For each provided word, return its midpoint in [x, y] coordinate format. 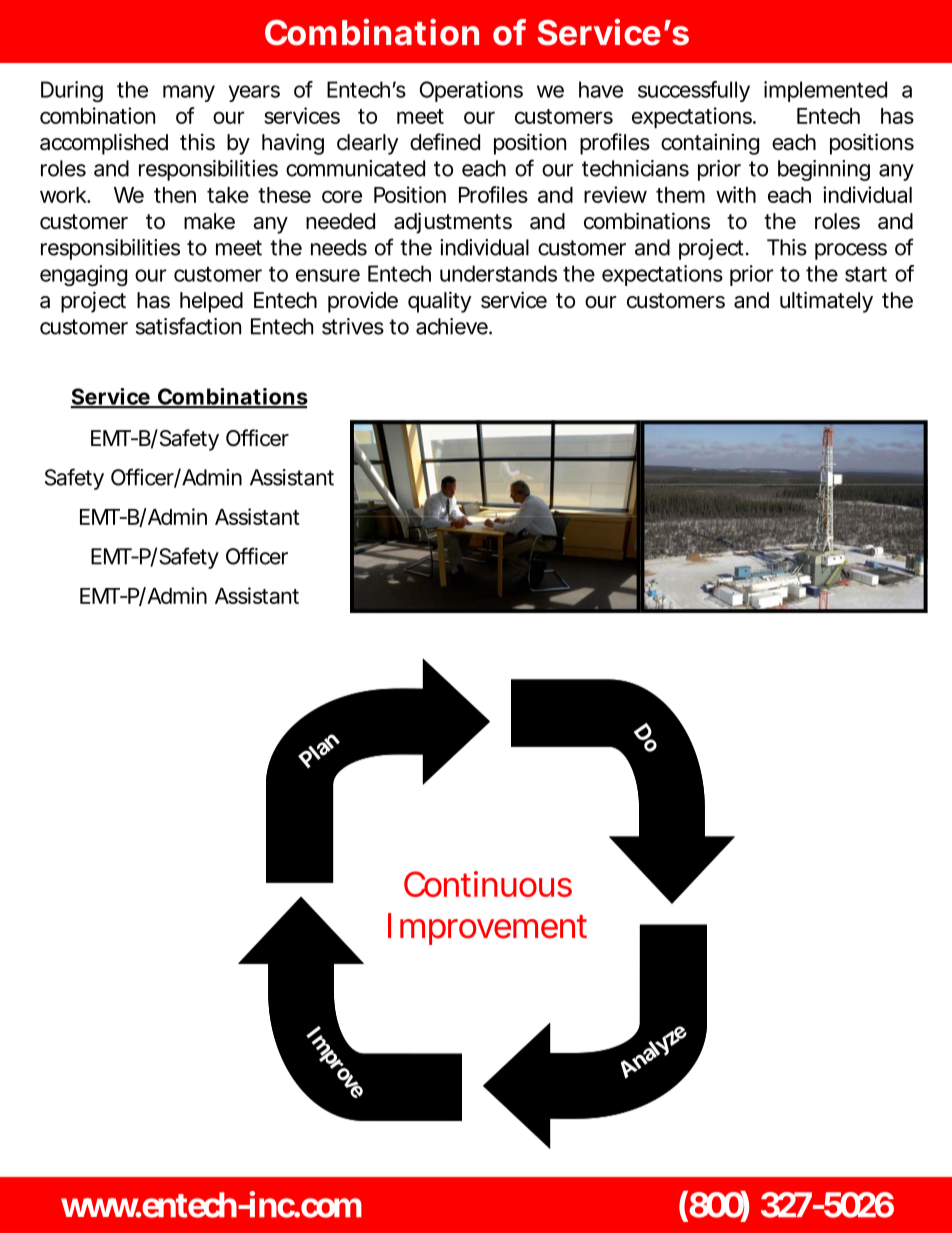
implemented [825, 91]
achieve [453, 326]
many [189, 93]
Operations [471, 91]
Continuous [488, 884]
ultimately [826, 302]
